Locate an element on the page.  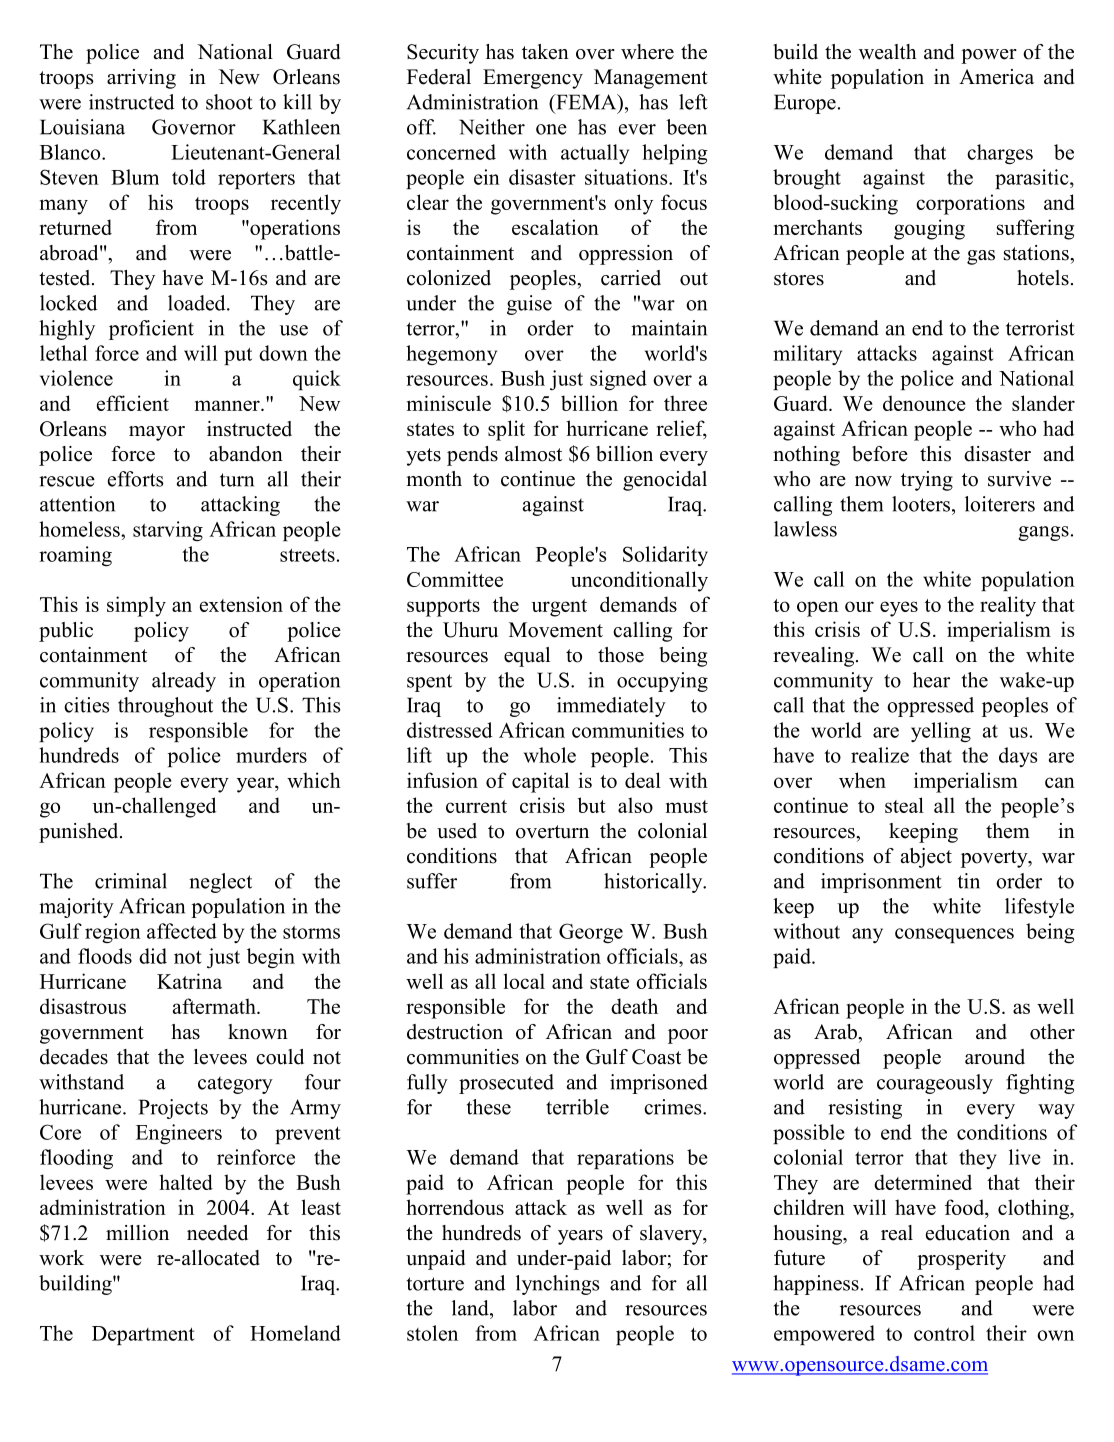
efficient is located at coordinates (133, 403).
